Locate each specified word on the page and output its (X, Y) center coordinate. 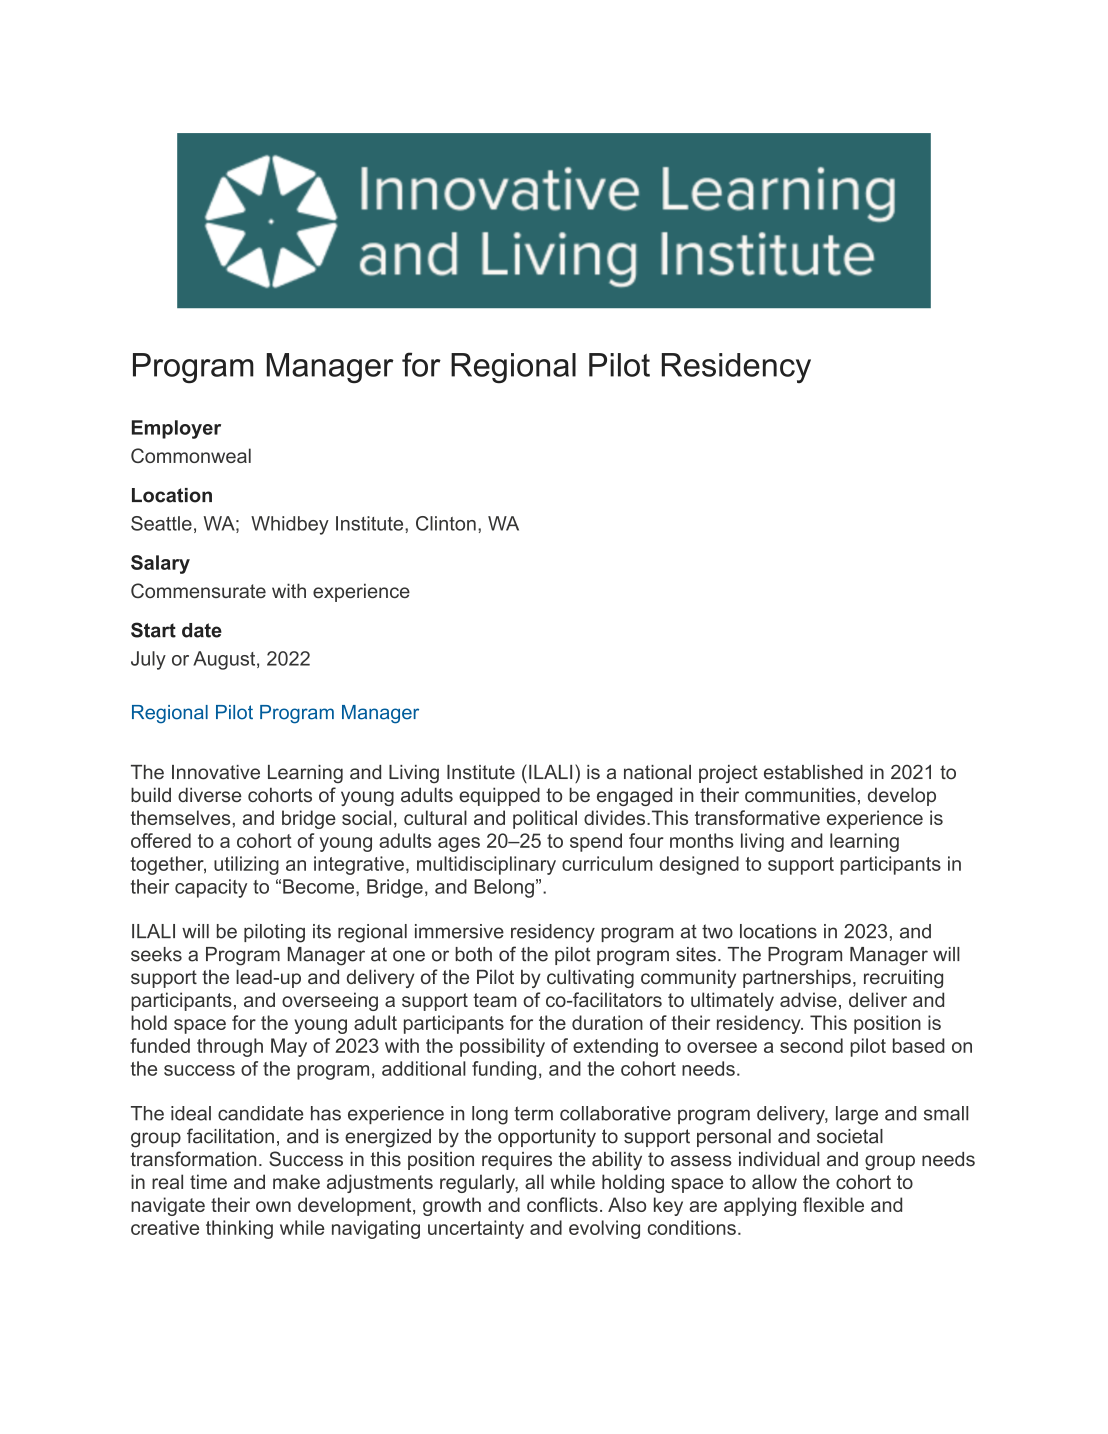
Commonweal (191, 455)
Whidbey (290, 525)
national (657, 772)
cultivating (590, 978)
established (813, 772)
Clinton (446, 523)
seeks (156, 954)
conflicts (562, 1204)
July (148, 660)
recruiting (903, 978)
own (273, 1206)
